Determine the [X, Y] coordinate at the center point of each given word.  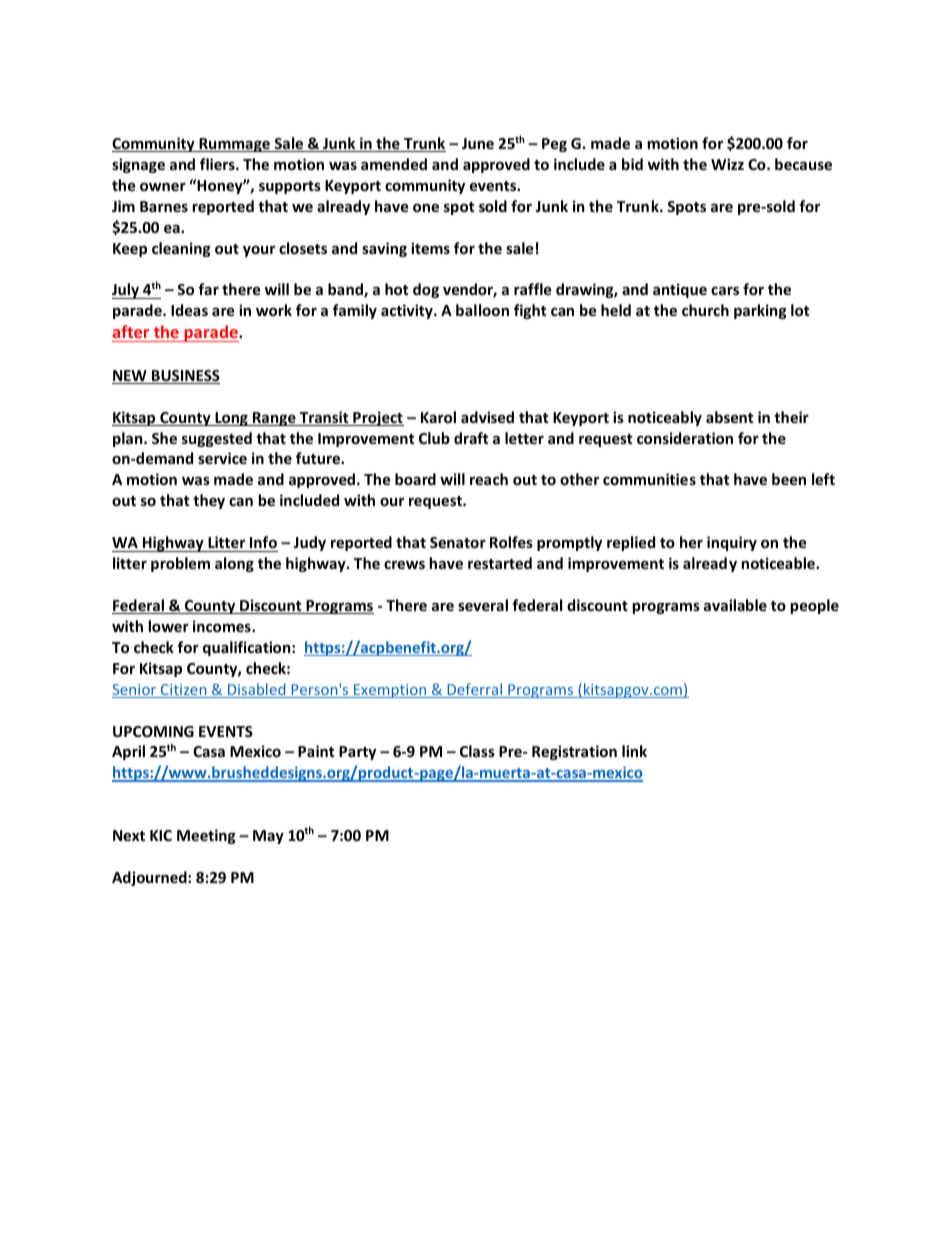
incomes [223, 626]
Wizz [727, 164]
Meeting [206, 836]
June [478, 143]
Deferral [474, 690]
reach [489, 479]
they [209, 501]
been [789, 479]
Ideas [189, 310]
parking [760, 311]
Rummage [234, 145]
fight [530, 311]
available [735, 605]
